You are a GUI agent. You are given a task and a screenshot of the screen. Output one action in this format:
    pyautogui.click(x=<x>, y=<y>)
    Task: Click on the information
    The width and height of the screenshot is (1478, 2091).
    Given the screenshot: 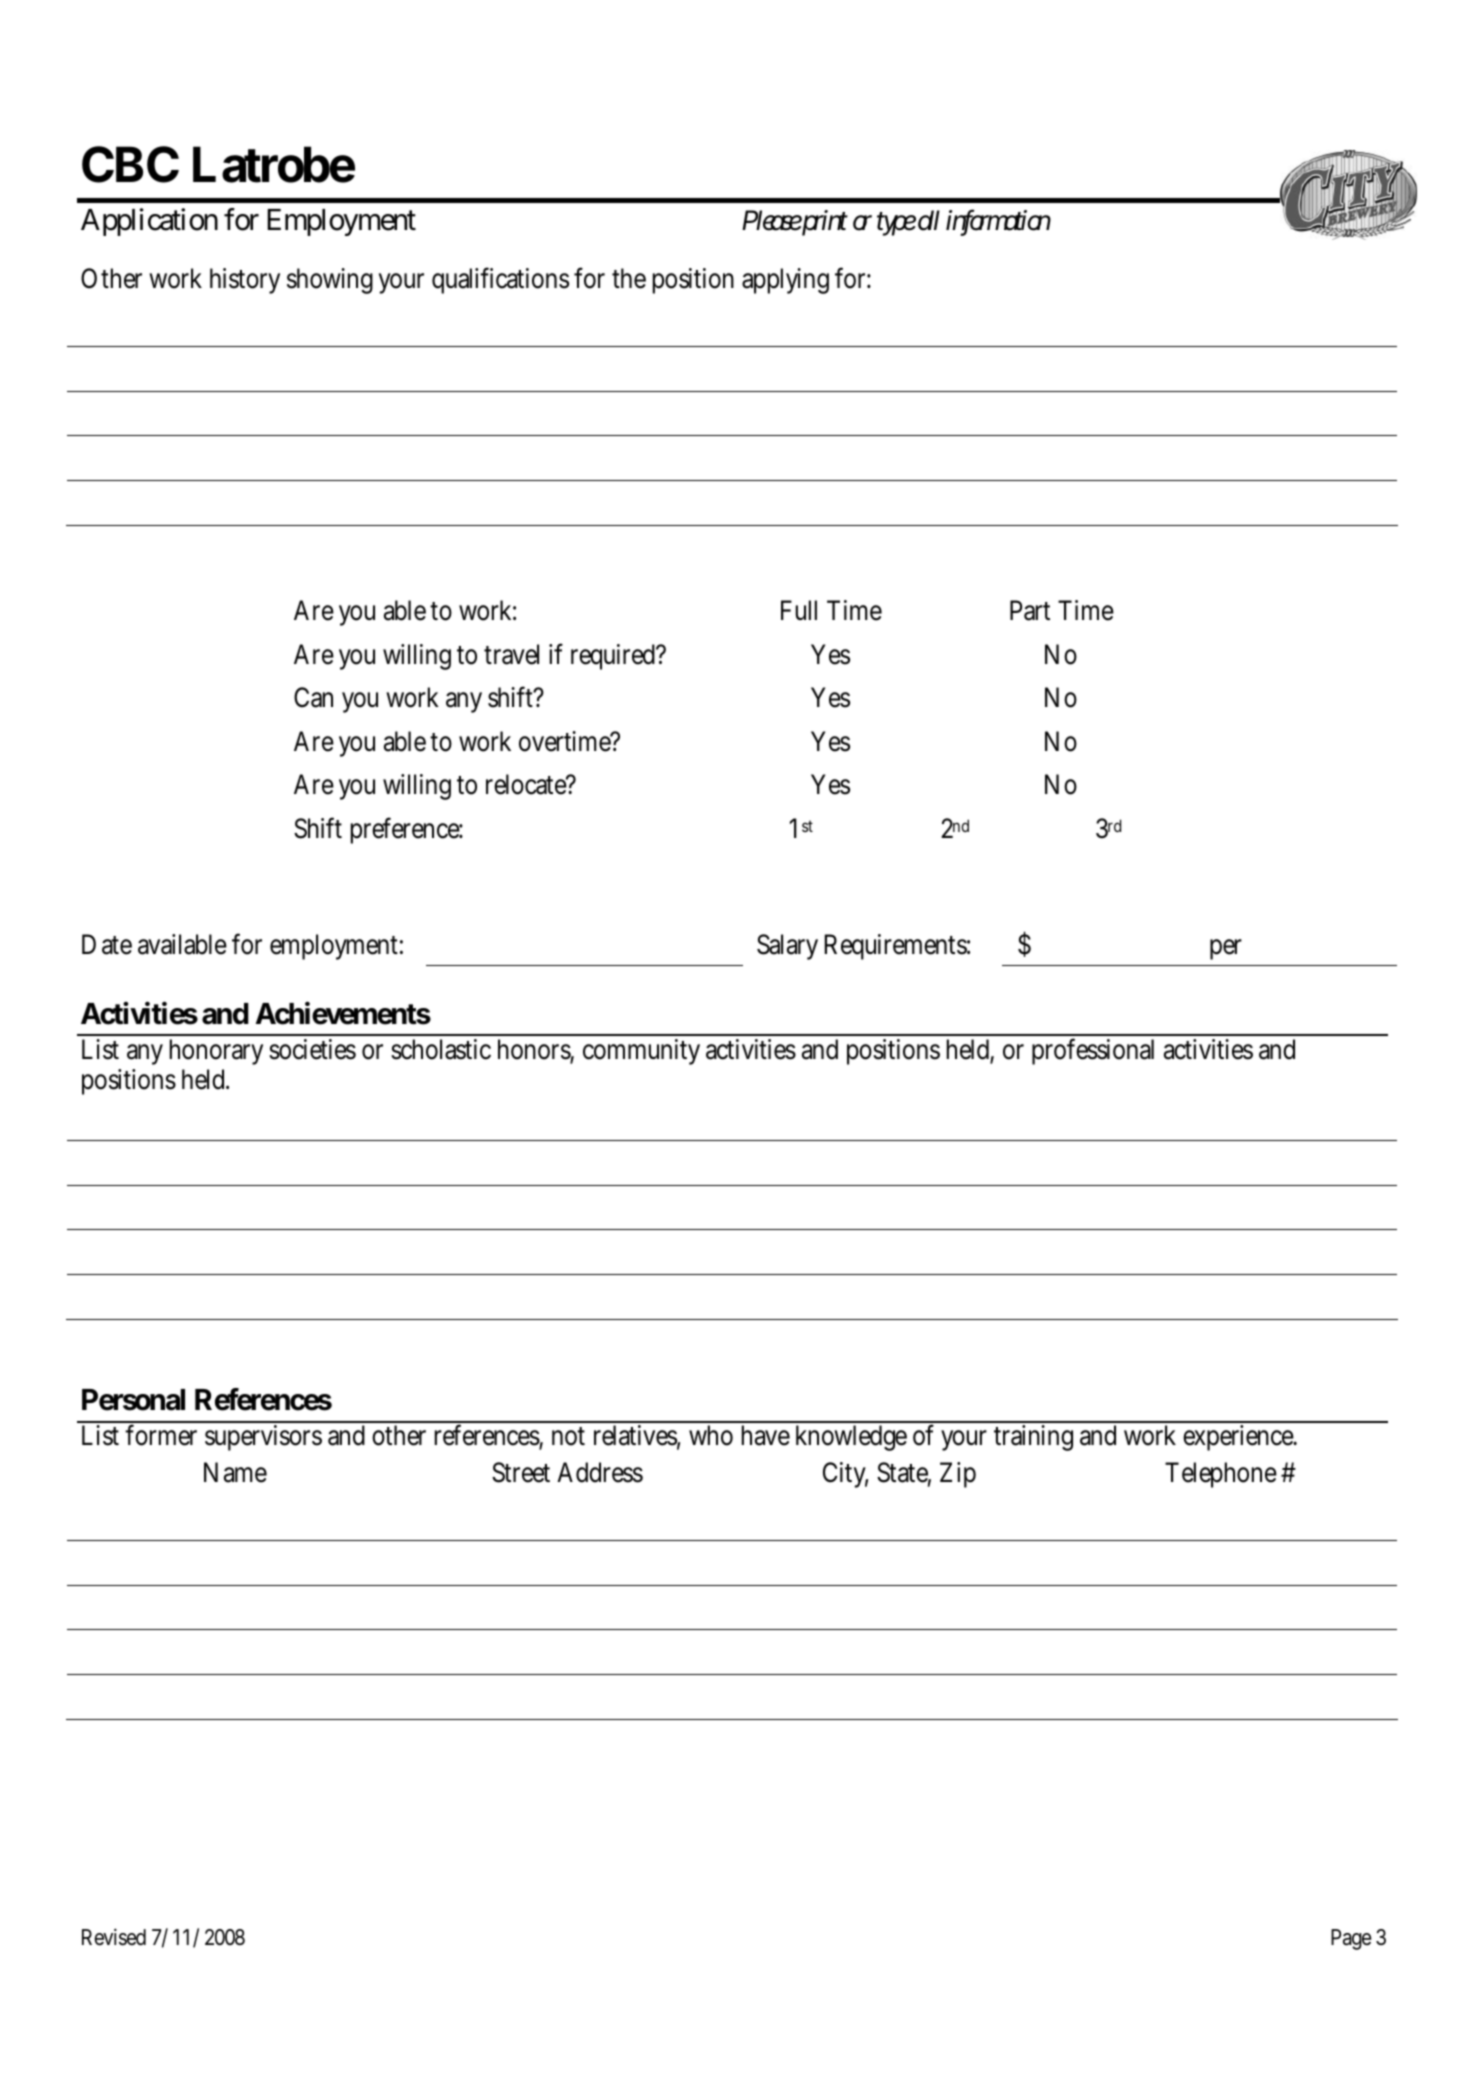 What is the action you would take?
    pyautogui.click(x=998, y=221)
